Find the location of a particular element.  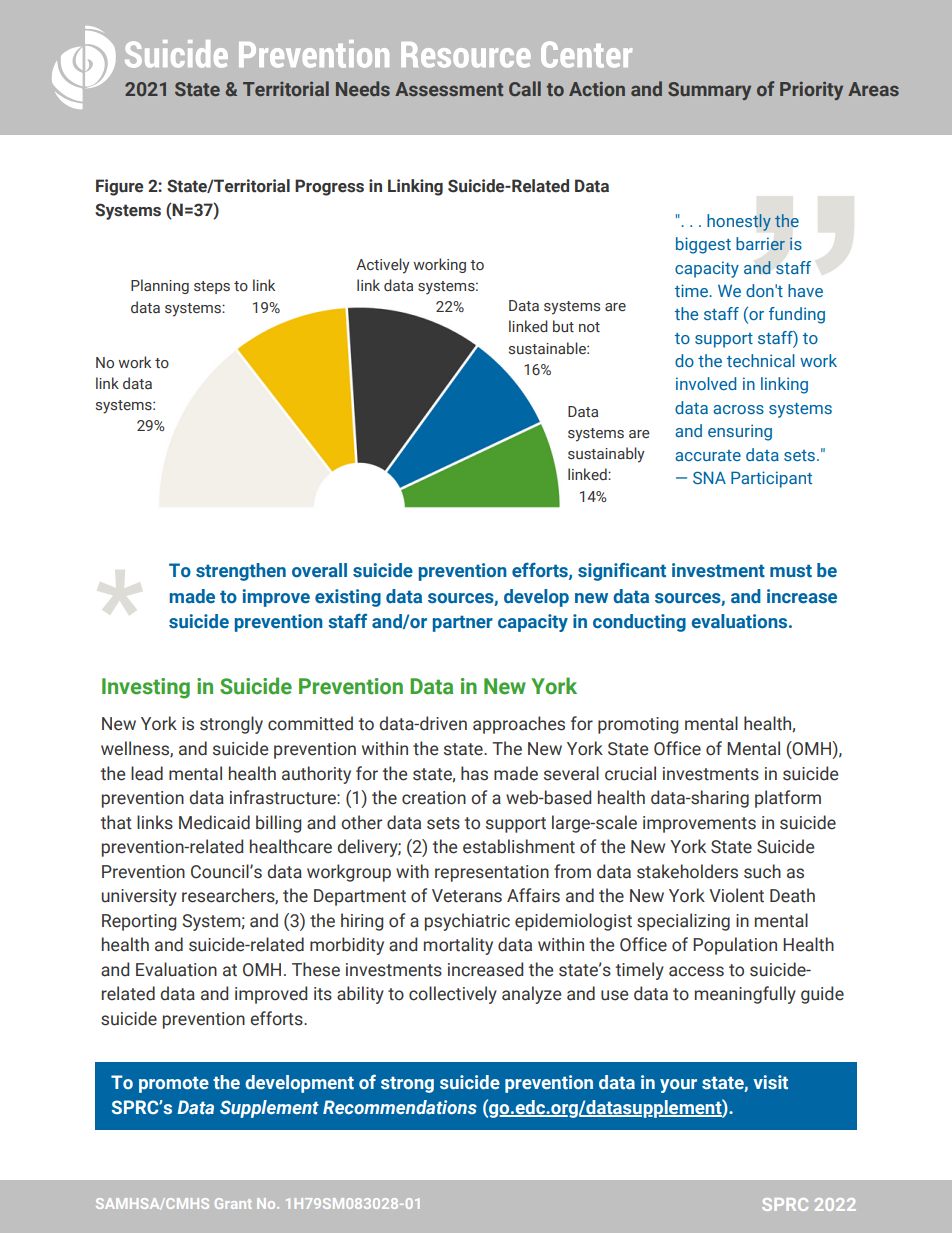

Participant is located at coordinates (771, 479).
